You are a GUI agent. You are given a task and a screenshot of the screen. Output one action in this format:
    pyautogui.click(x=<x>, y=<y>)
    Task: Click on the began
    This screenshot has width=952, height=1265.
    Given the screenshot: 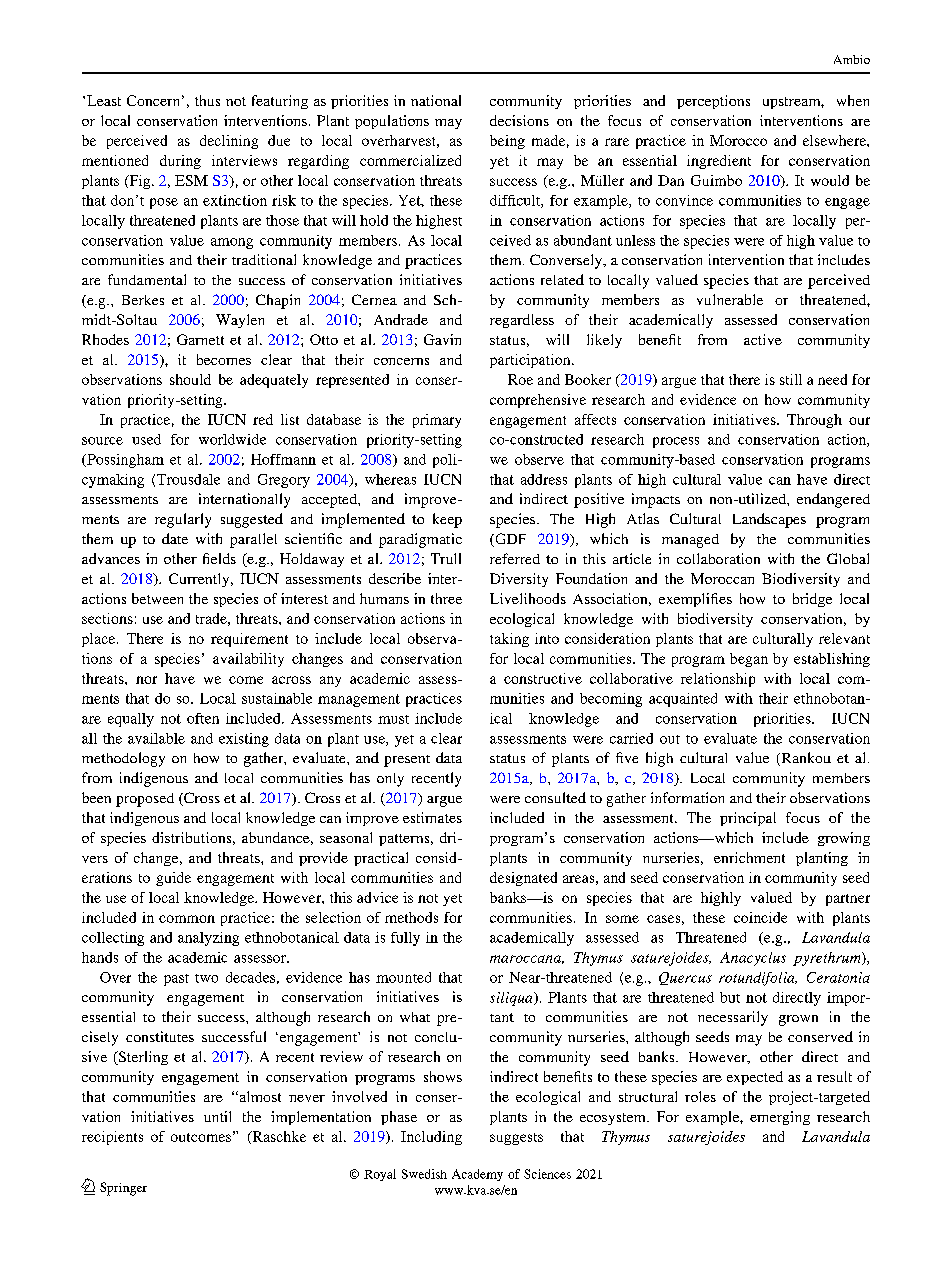 What is the action you would take?
    pyautogui.click(x=749, y=660)
